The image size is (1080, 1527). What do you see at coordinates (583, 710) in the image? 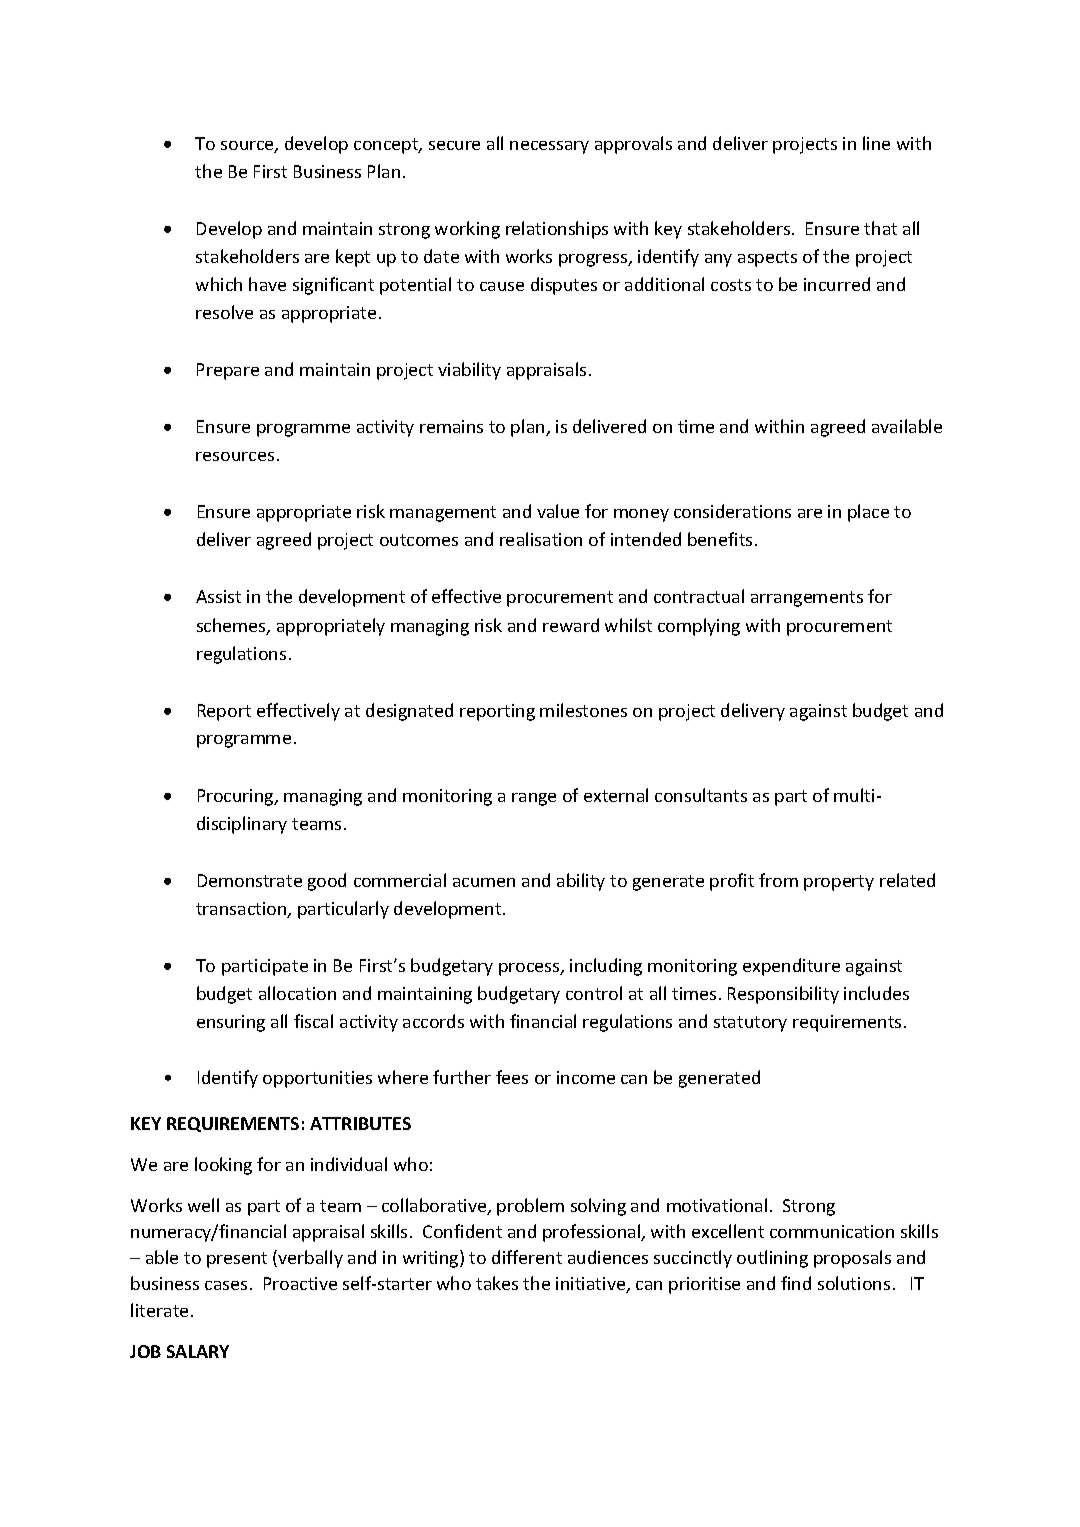
I see `milestones` at bounding box center [583, 710].
